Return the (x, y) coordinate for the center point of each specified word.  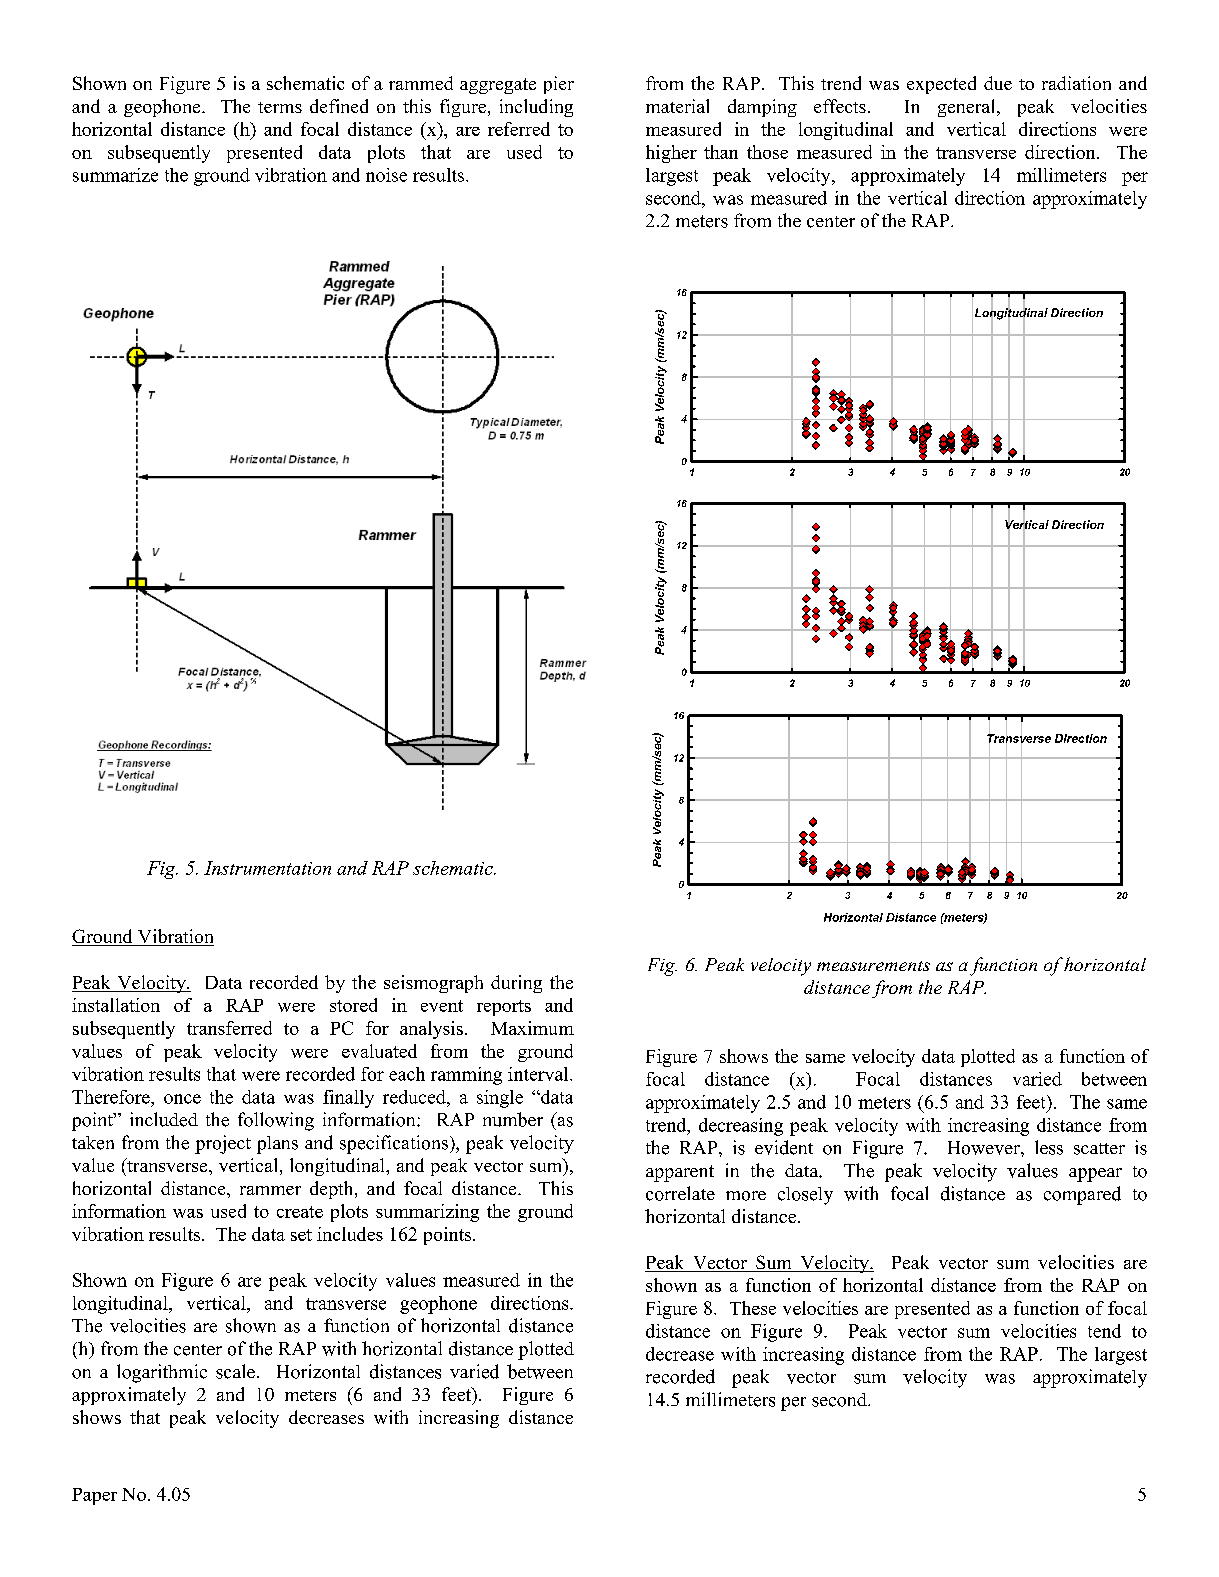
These (753, 1308)
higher (671, 154)
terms (280, 107)
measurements (873, 966)
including (536, 108)
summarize (115, 175)
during (516, 984)
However (985, 1148)
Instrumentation (267, 868)
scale (235, 1371)
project (223, 1144)
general (968, 108)
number (513, 1119)
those (767, 152)
